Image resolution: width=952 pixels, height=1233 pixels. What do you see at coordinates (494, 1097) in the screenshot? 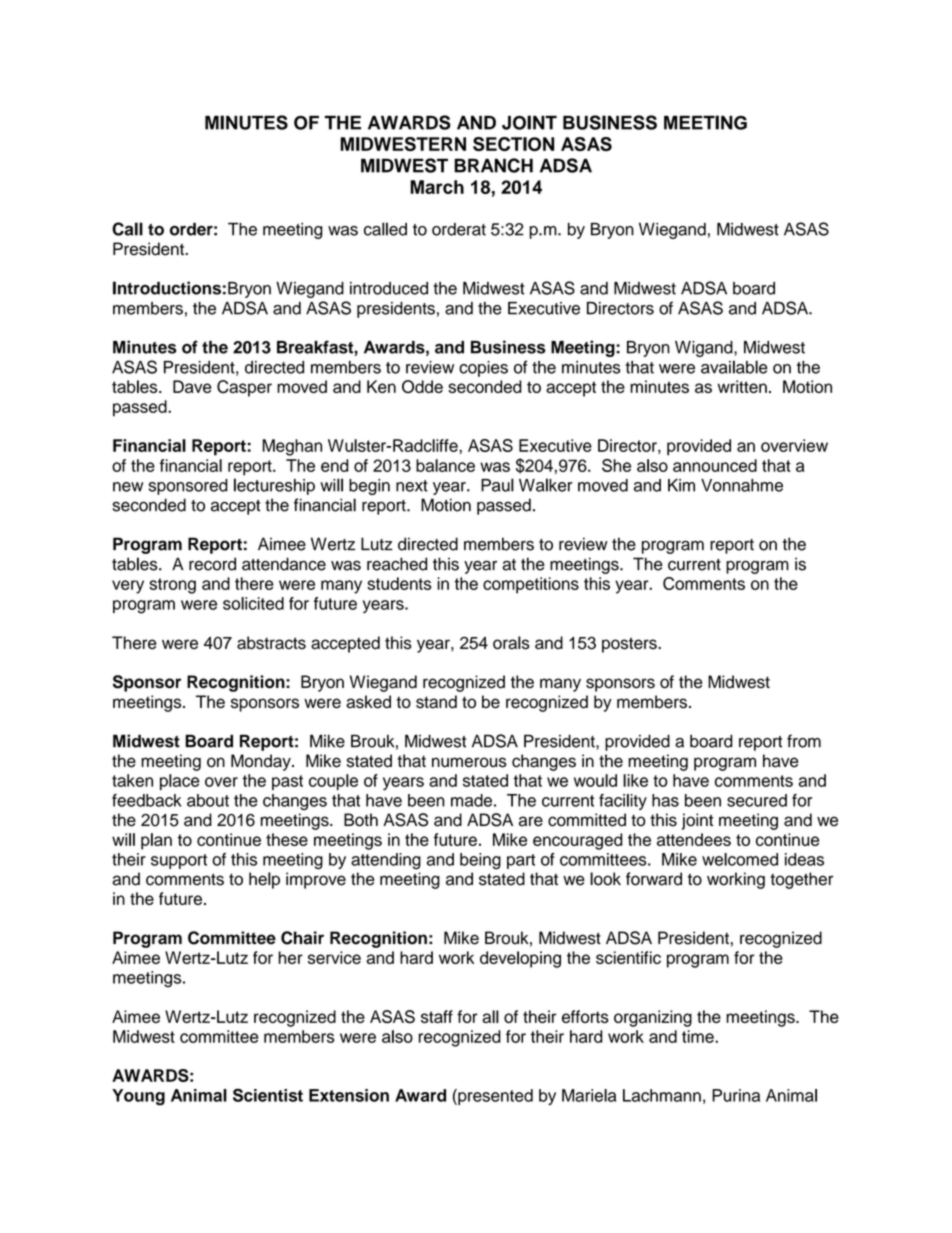
I see `presented` at bounding box center [494, 1097].
